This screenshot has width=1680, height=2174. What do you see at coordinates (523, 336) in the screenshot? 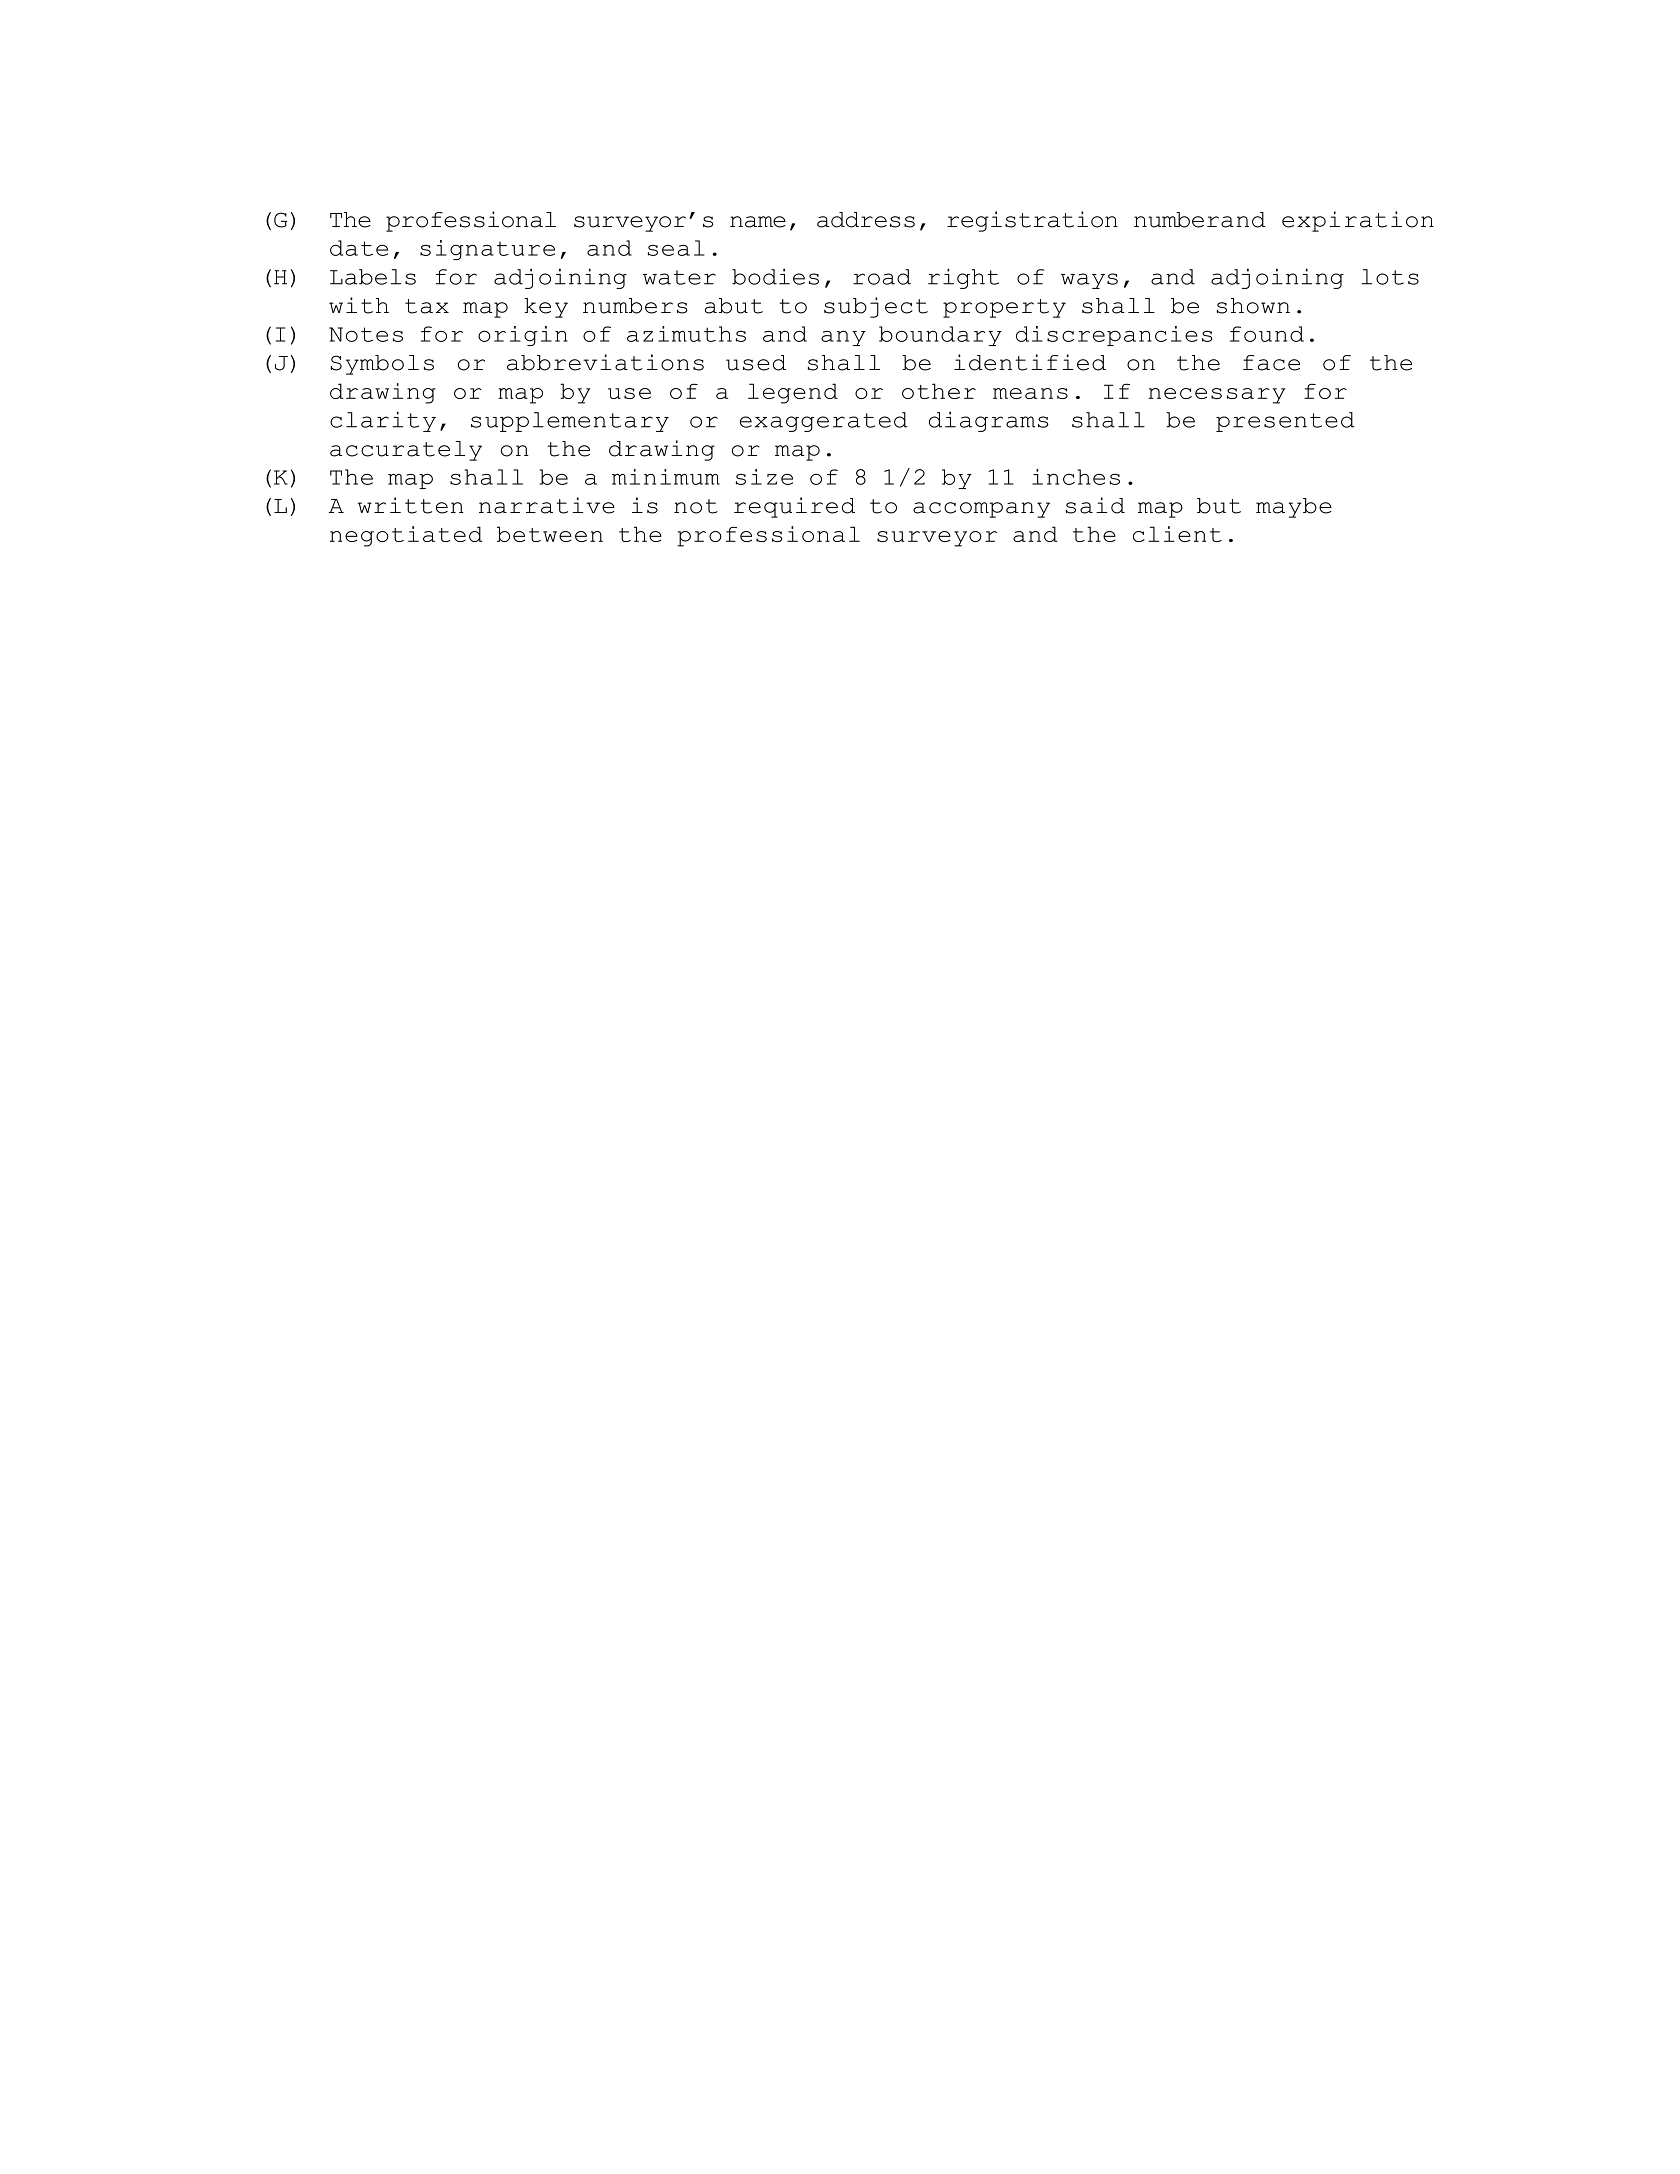
I see `origin` at bounding box center [523, 336].
